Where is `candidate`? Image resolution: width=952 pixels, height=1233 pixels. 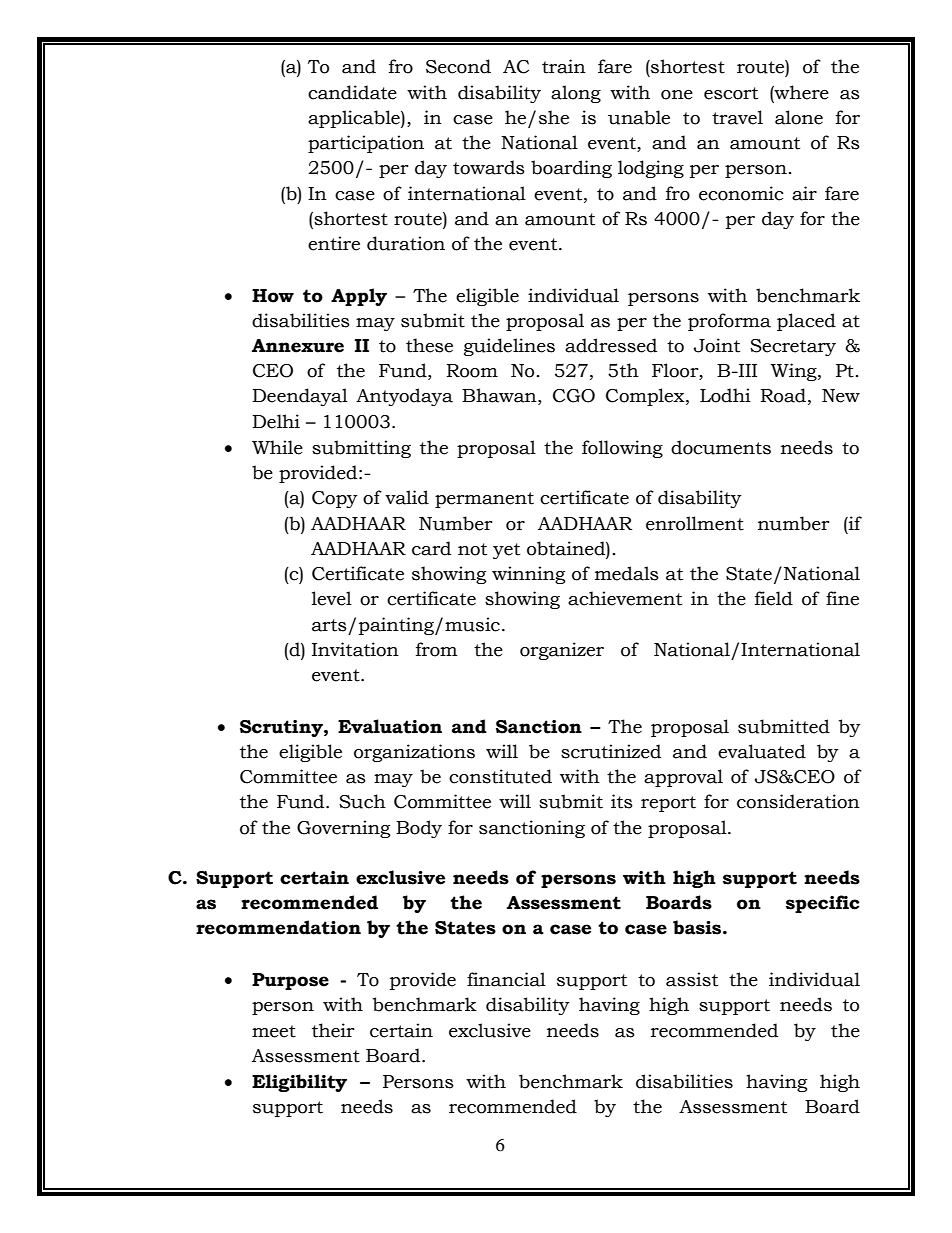 candidate is located at coordinates (352, 92).
